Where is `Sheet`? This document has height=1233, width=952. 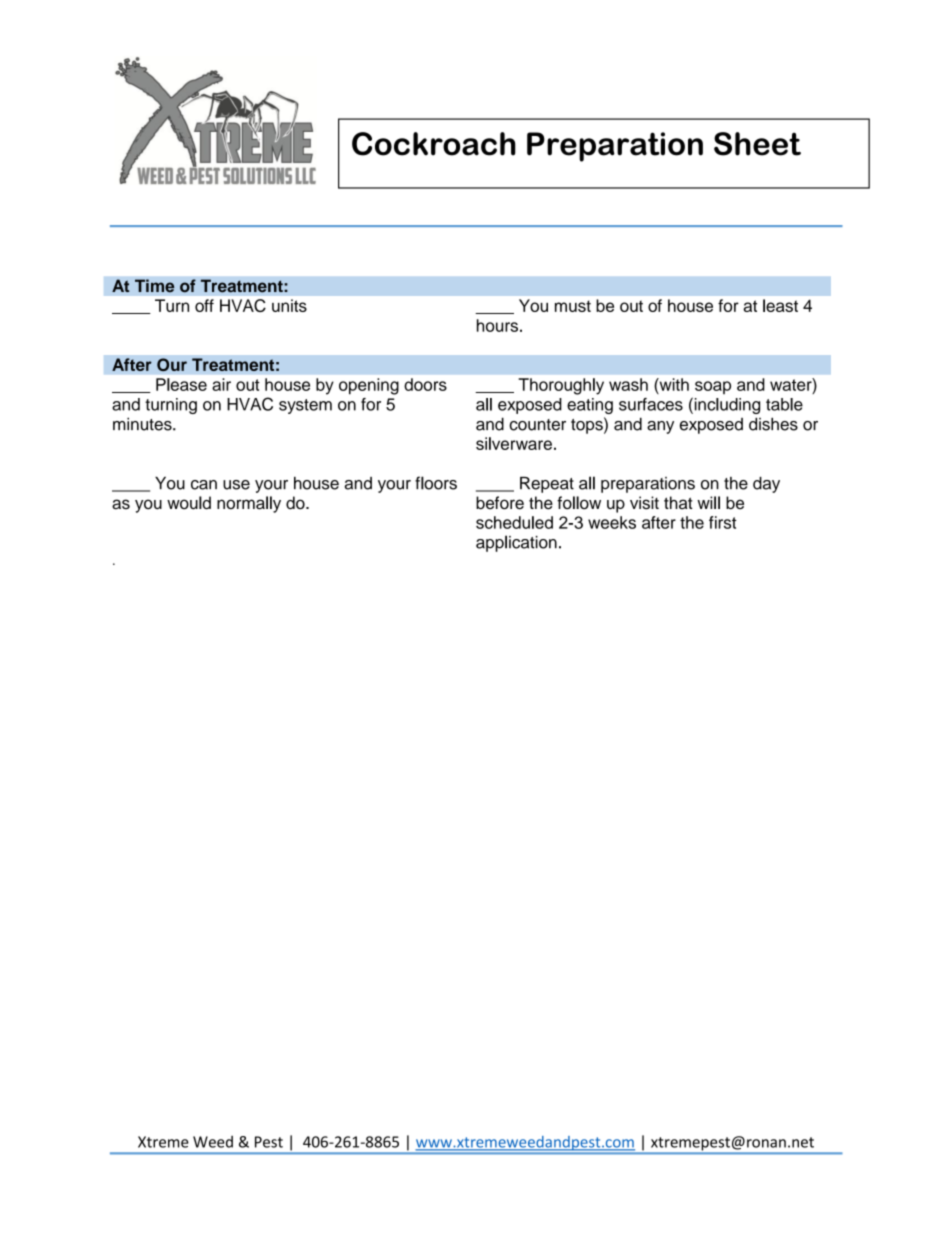
Sheet is located at coordinates (757, 144).
